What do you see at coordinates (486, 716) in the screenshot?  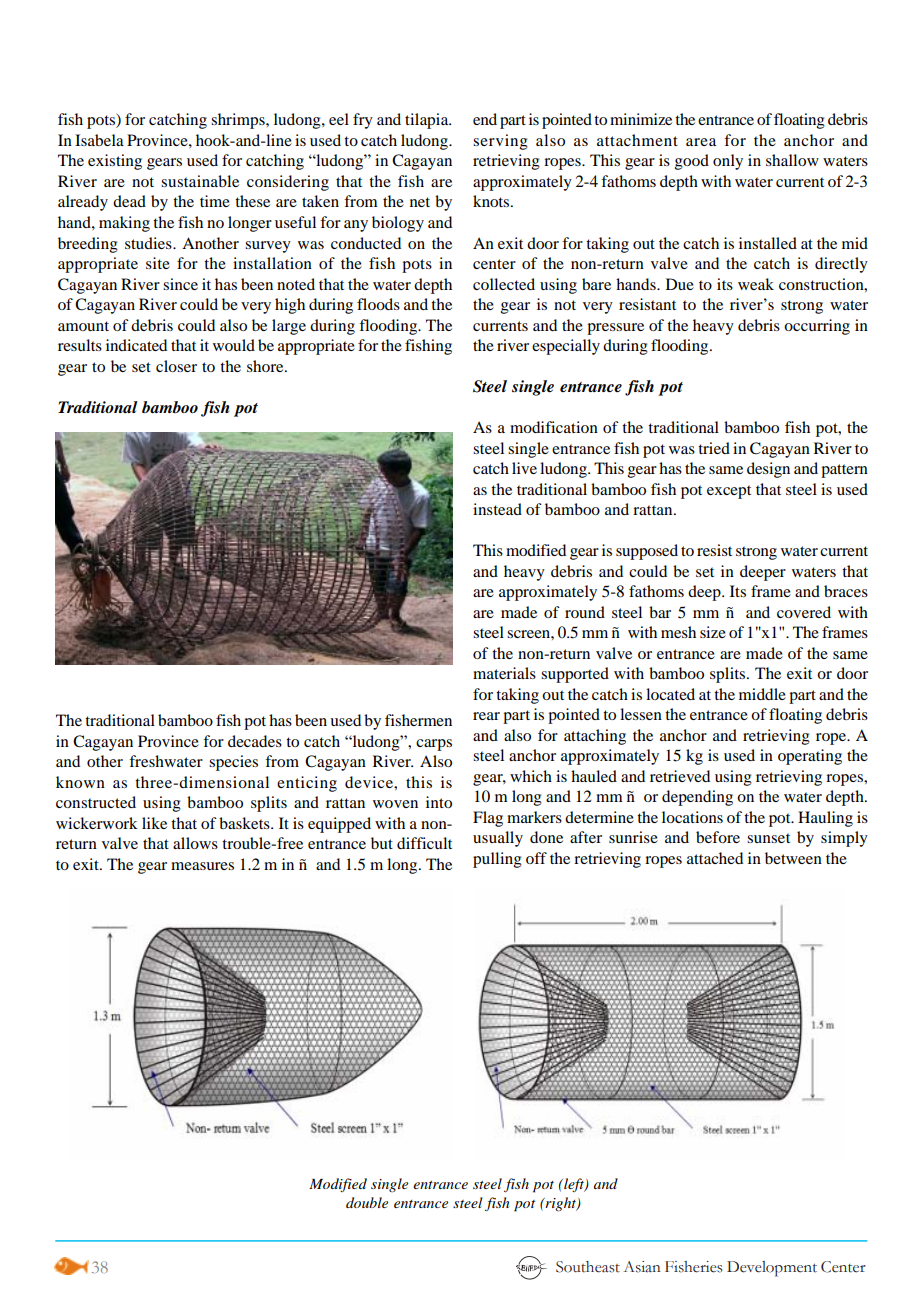 I see `rear` at bounding box center [486, 716].
